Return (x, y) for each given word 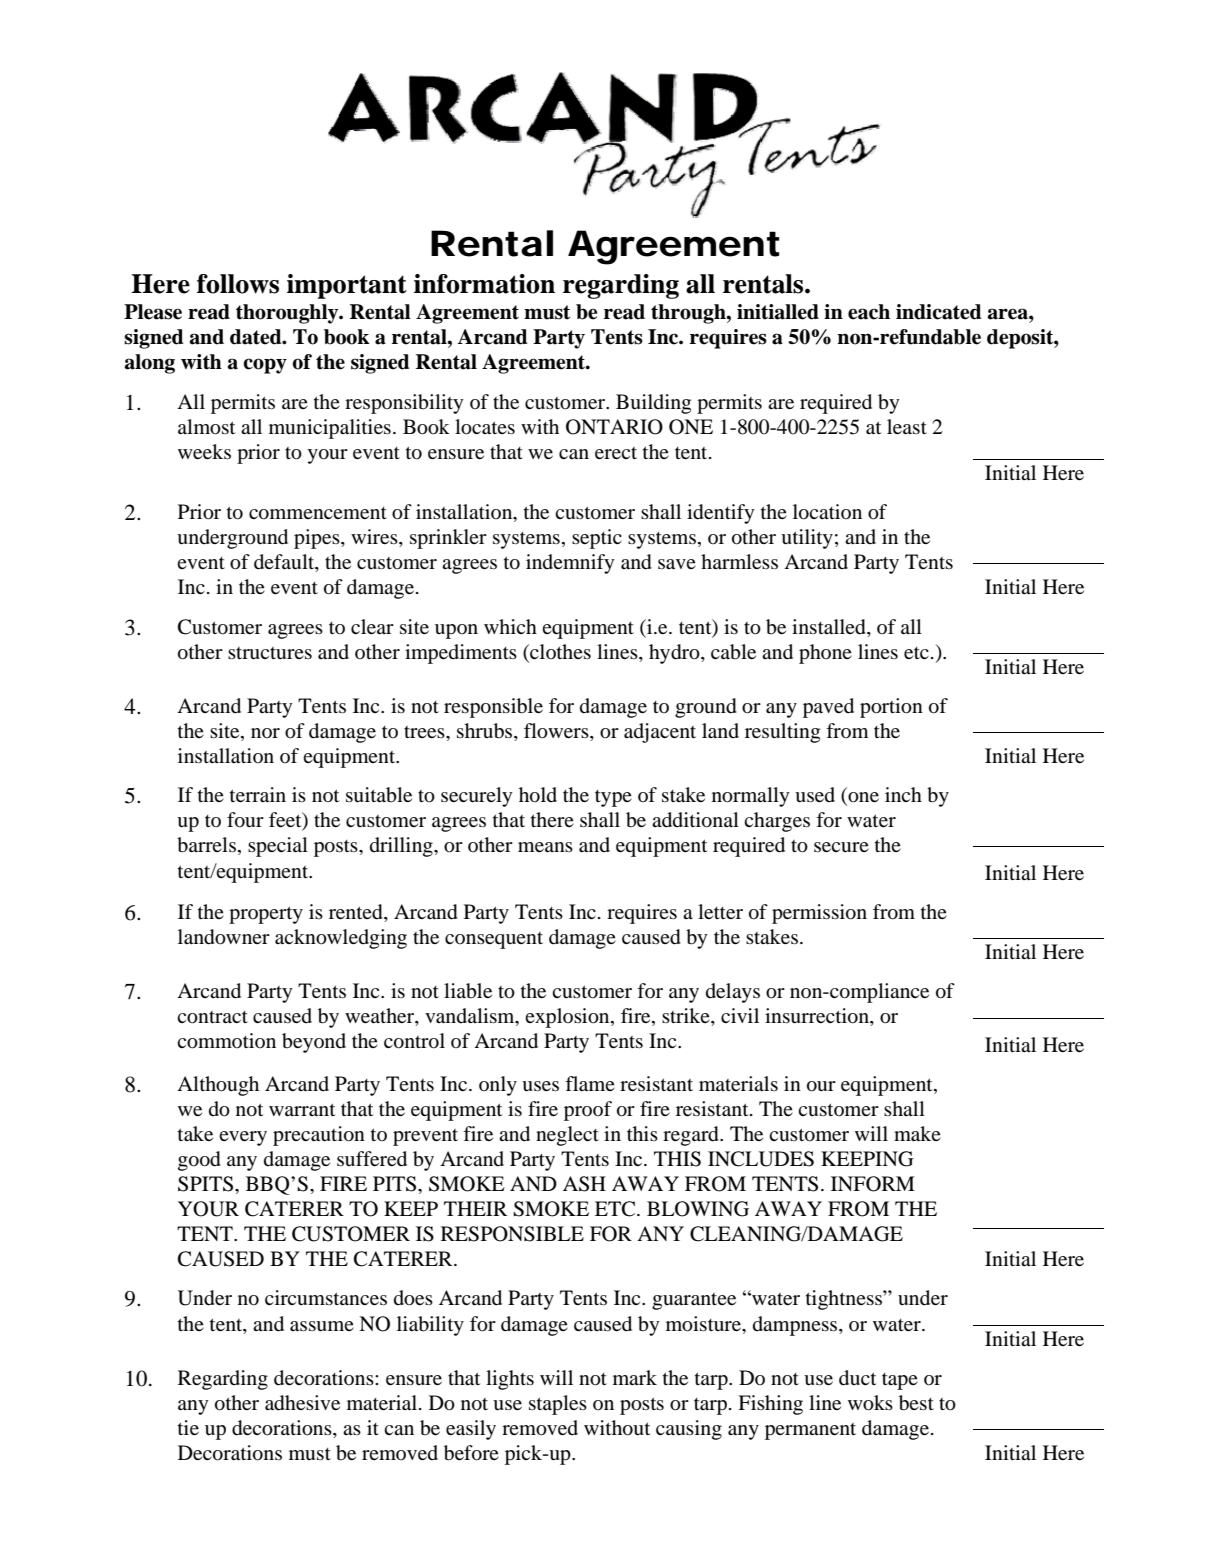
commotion (226, 1041)
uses (540, 1086)
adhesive (302, 1403)
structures (270, 653)
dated (257, 337)
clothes (559, 651)
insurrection (818, 1017)
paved (828, 708)
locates (485, 427)
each (869, 312)
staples (558, 1405)
